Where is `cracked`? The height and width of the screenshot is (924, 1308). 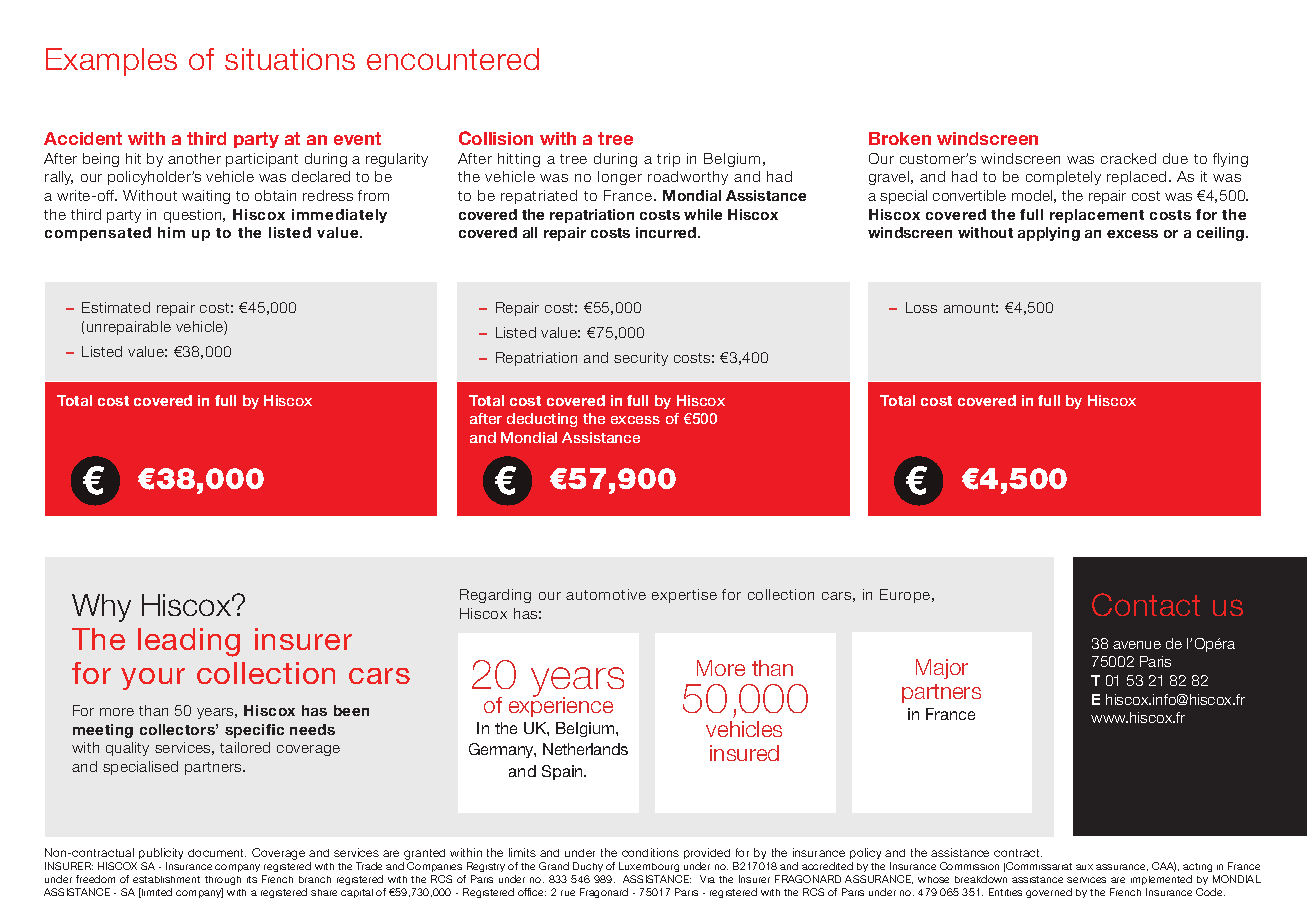
cracked is located at coordinates (1128, 158).
